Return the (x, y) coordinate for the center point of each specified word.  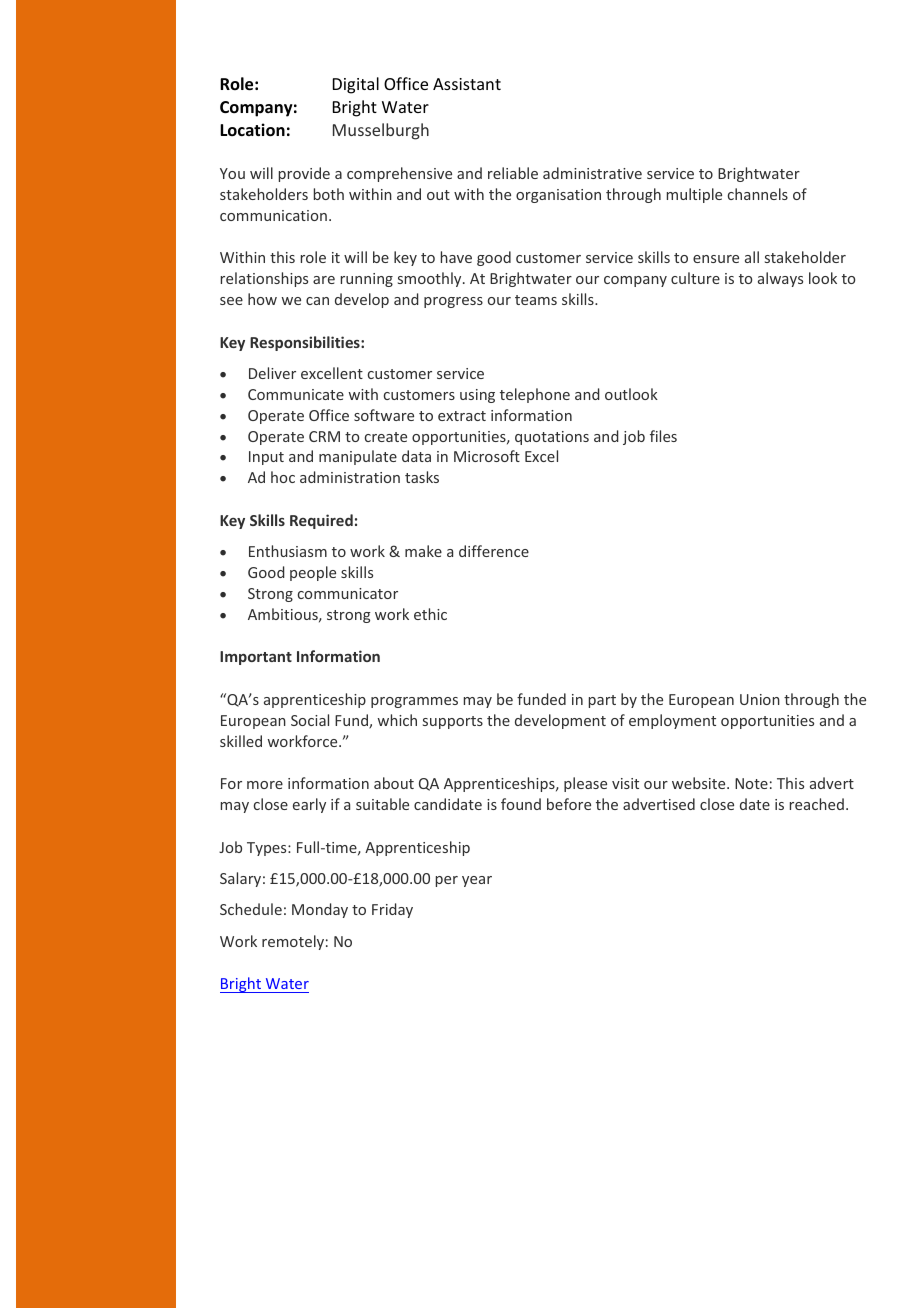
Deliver (272, 373)
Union (760, 699)
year (477, 881)
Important (256, 658)
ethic (430, 614)
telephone (535, 395)
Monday (320, 910)
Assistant (467, 84)
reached (817, 804)
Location (252, 130)
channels (758, 194)
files (663, 436)
